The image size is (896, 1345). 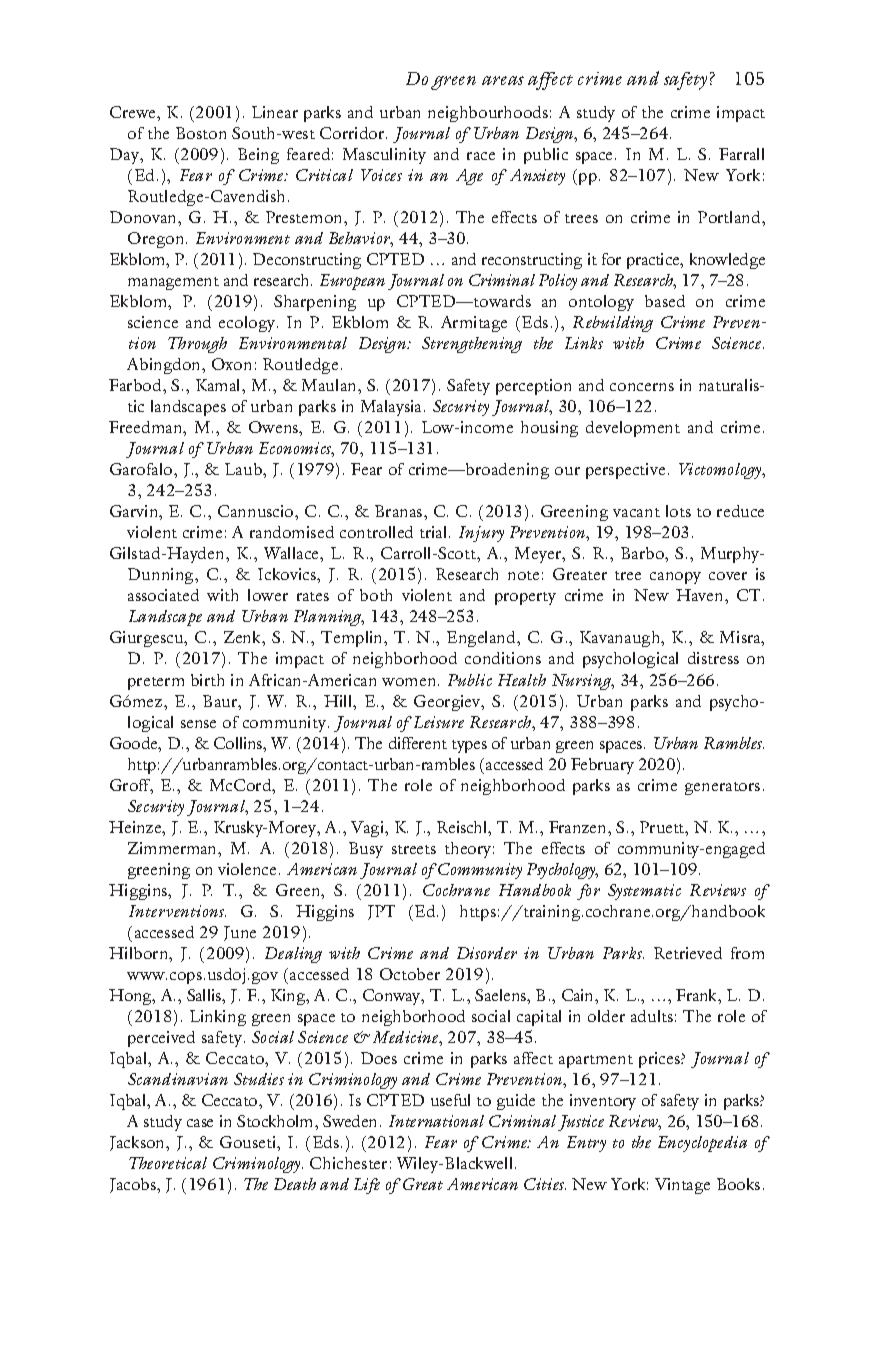 I want to click on Portland, so click(x=730, y=217).
